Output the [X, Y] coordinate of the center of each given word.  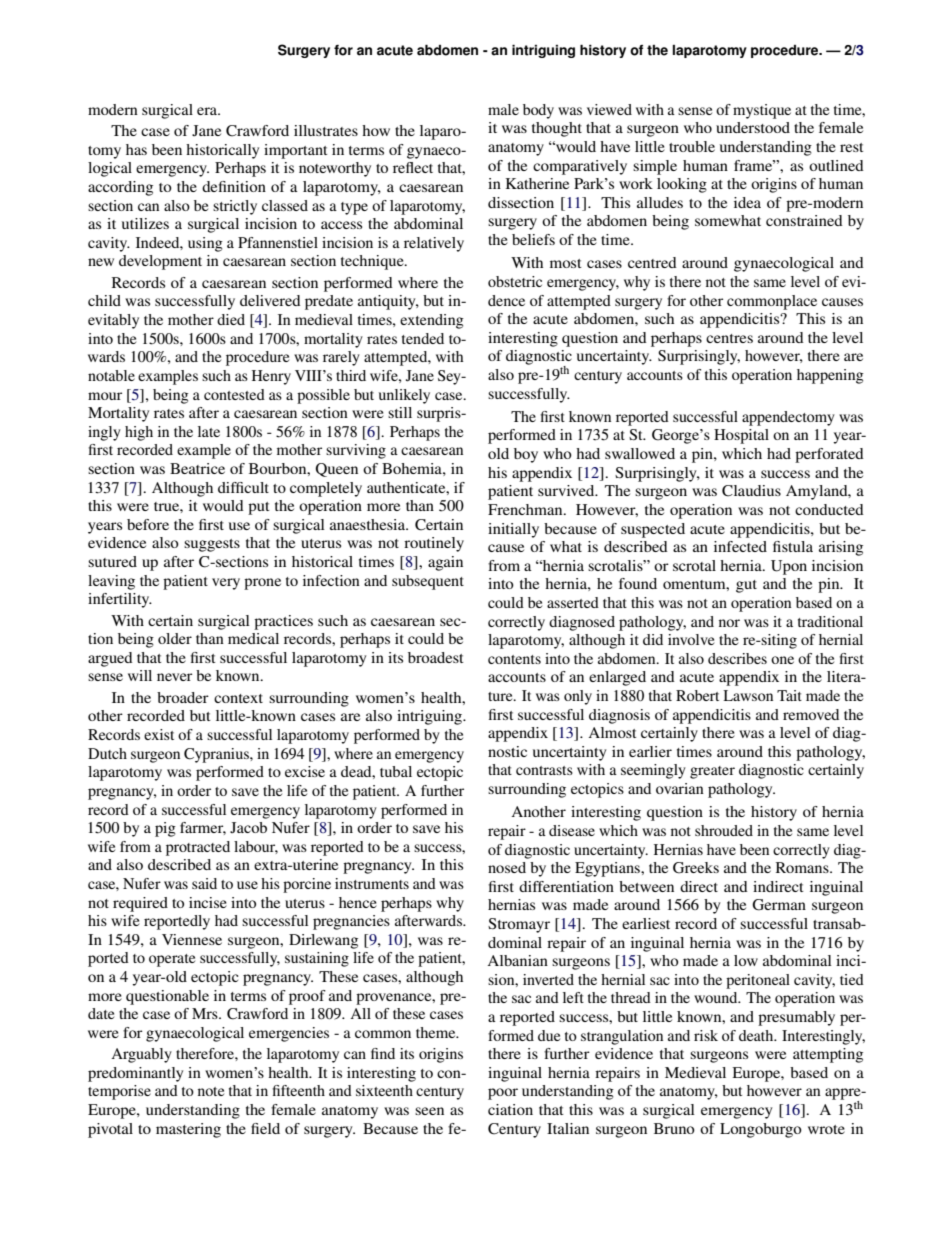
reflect [413, 167]
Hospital [741, 436]
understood [753, 127]
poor [503, 1094]
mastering [188, 1130]
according [120, 188]
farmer [203, 828]
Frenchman [526, 509]
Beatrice [197, 468]
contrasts [544, 770]
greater [712, 772]
